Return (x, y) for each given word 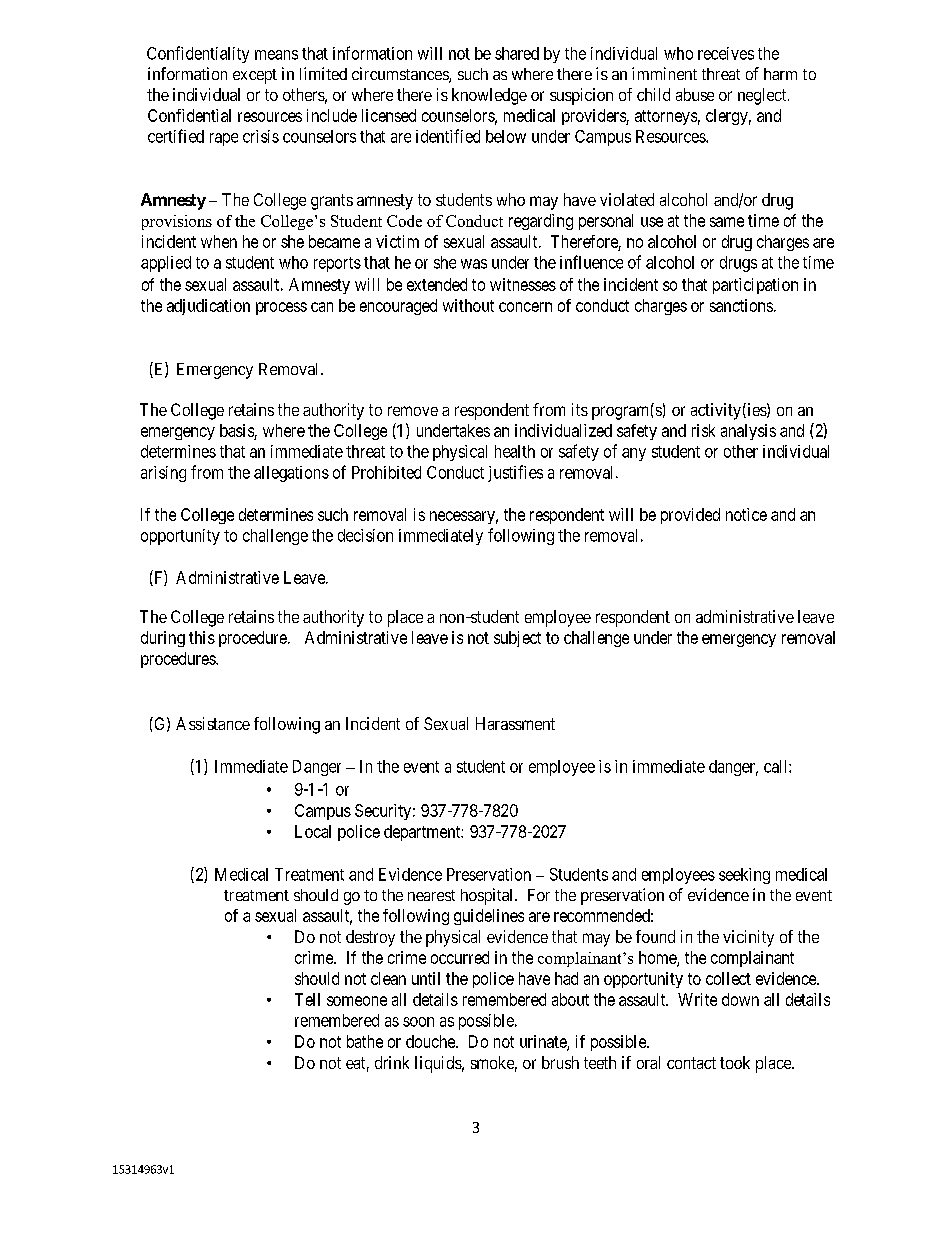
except (255, 76)
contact (691, 1063)
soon (418, 1022)
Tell (307, 999)
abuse (695, 94)
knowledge (489, 96)
